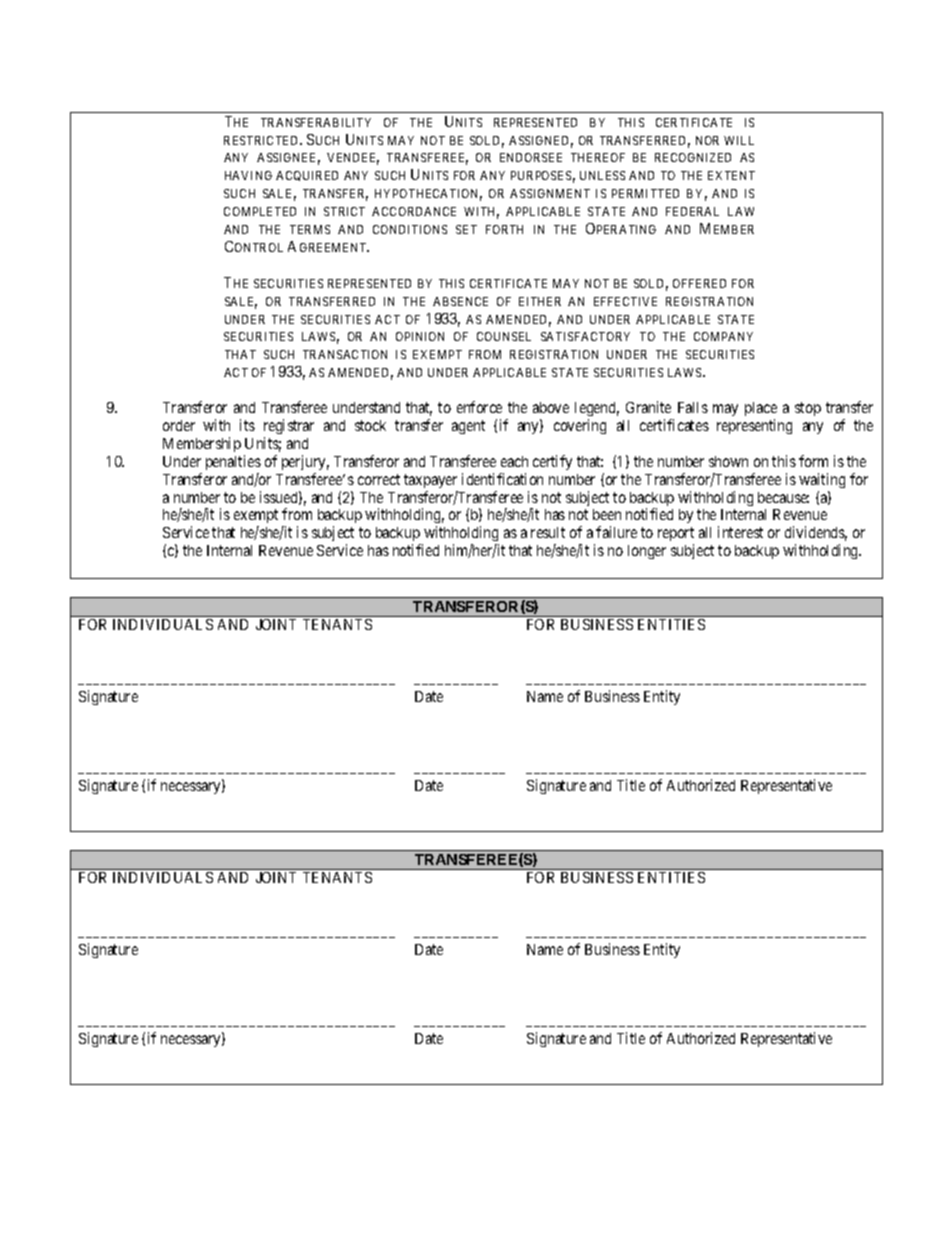  I want to click on COMPANY, so click(723, 336).
